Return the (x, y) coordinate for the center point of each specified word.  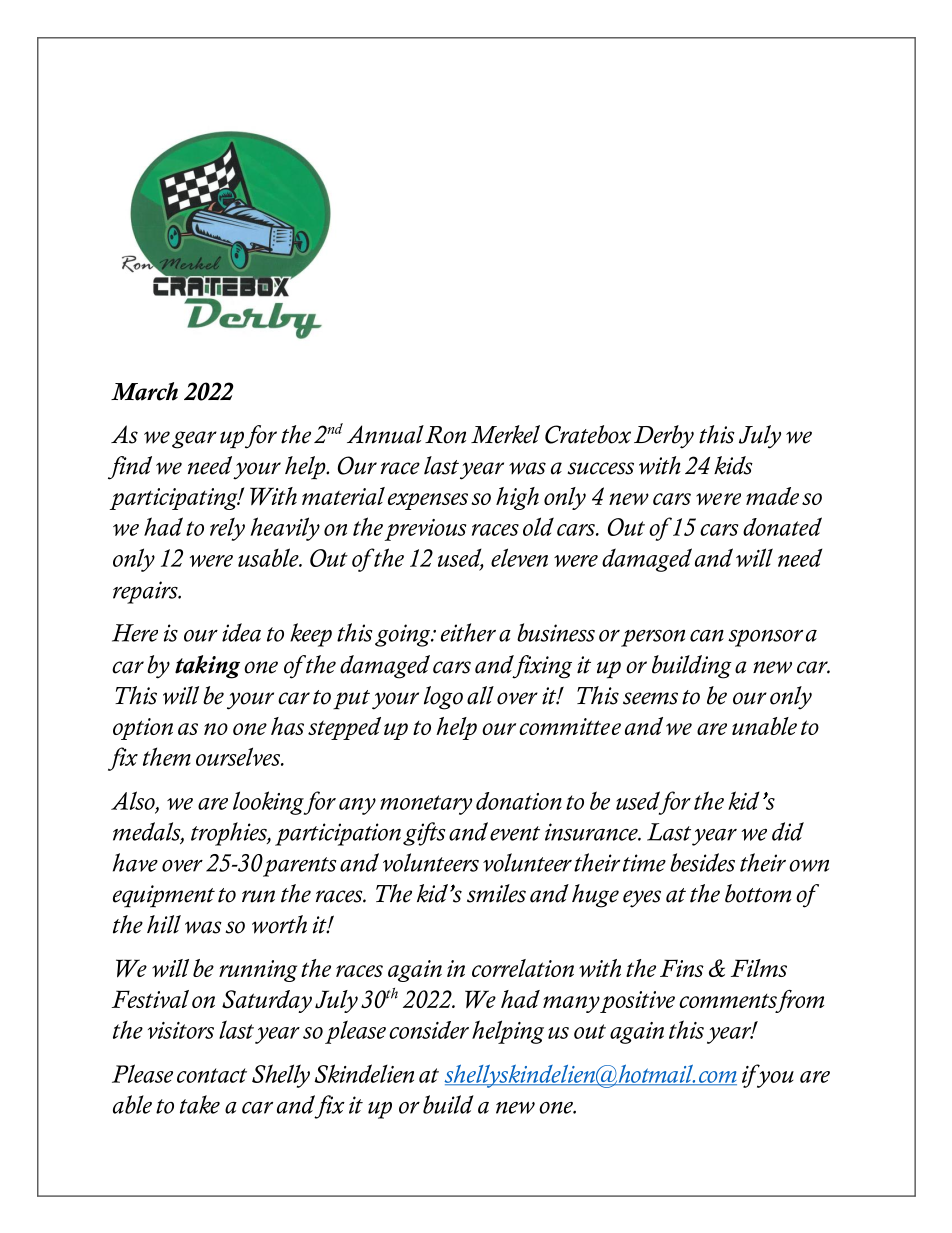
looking (269, 803)
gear (194, 440)
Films (759, 968)
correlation (523, 968)
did (788, 831)
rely (227, 529)
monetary (426, 805)
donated (782, 526)
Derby (664, 437)
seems (650, 698)
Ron (445, 435)
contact (212, 1075)
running (258, 971)
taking (207, 667)
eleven (519, 557)
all (480, 695)
